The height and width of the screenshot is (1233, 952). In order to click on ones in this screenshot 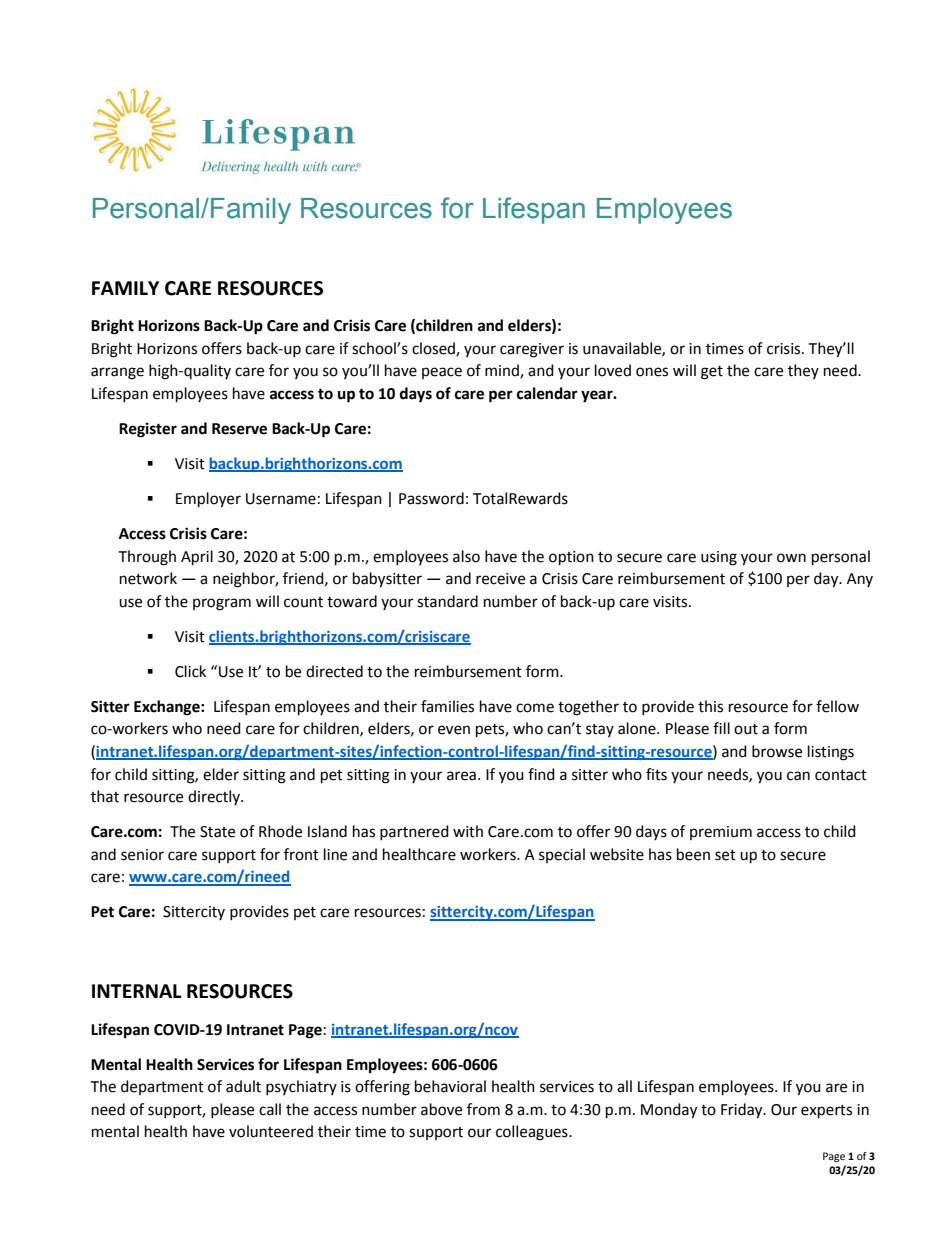, I will do `click(652, 372)`.
